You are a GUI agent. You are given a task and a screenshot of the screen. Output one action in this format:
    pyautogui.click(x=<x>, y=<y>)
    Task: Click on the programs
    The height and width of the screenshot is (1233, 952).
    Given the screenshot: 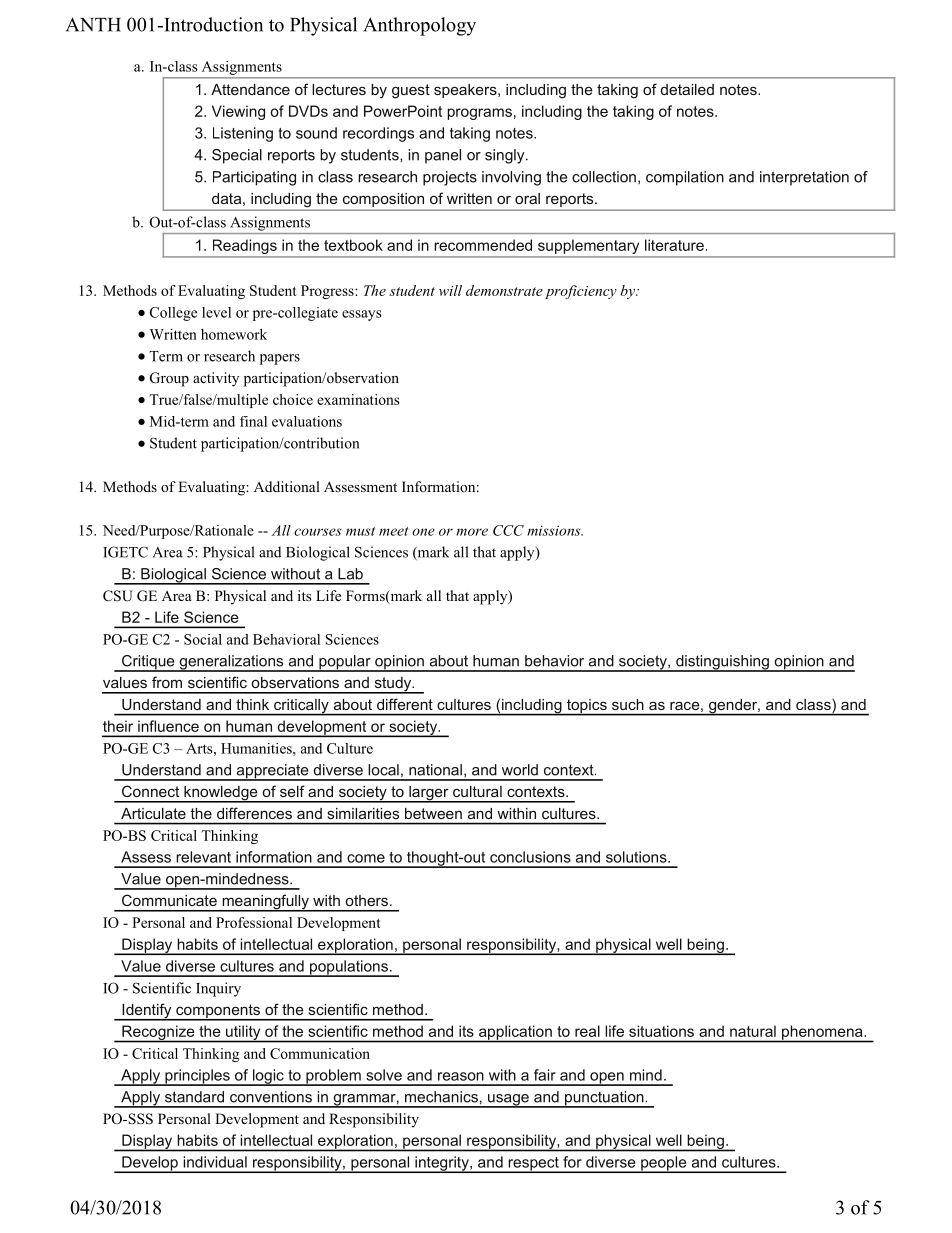 What is the action you would take?
    pyautogui.click(x=479, y=114)
